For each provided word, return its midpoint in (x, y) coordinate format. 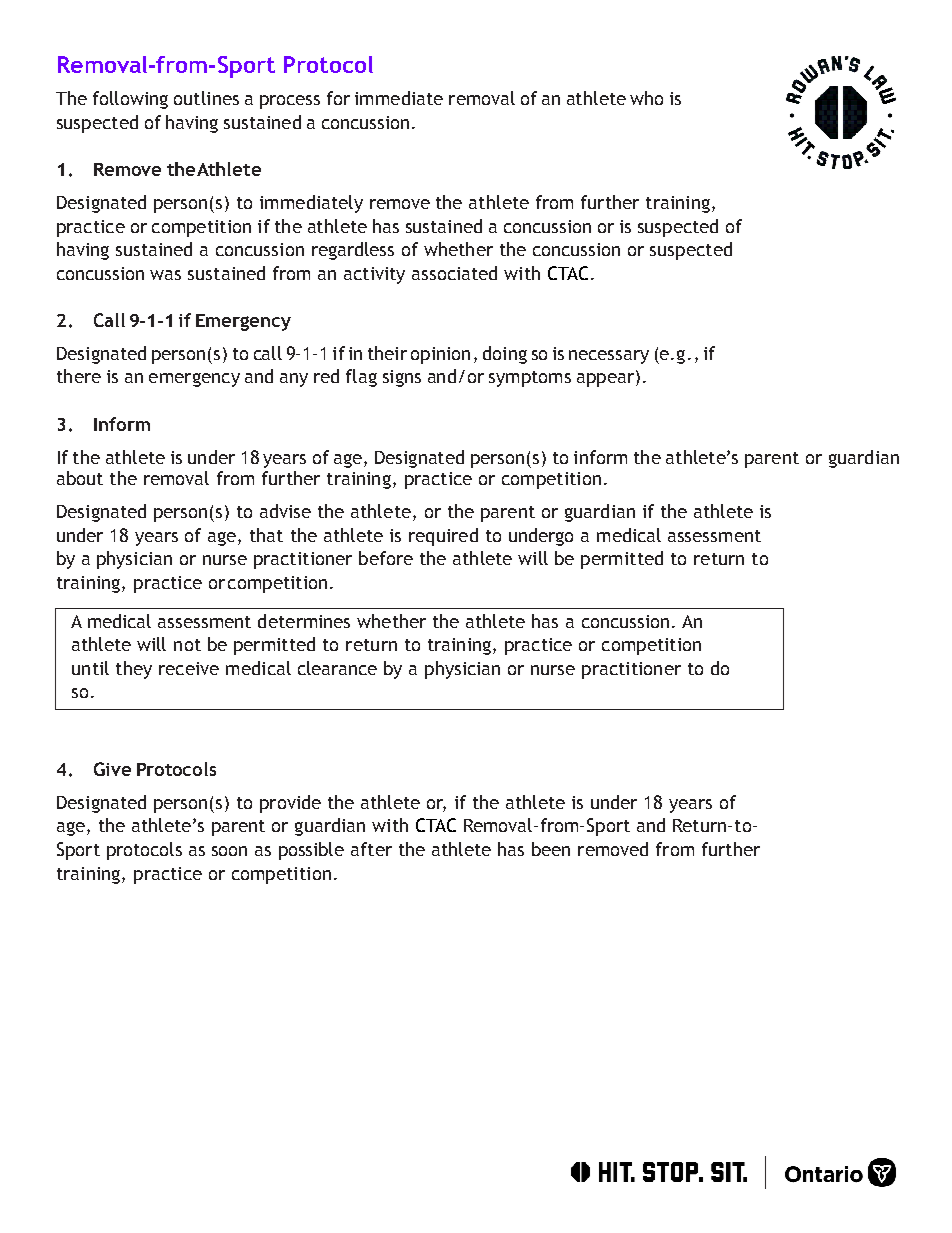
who (646, 98)
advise (285, 511)
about (80, 478)
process (290, 102)
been (551, 849)
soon (229, 851)
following (130, 100)
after (371, 849)
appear (607, 379)
